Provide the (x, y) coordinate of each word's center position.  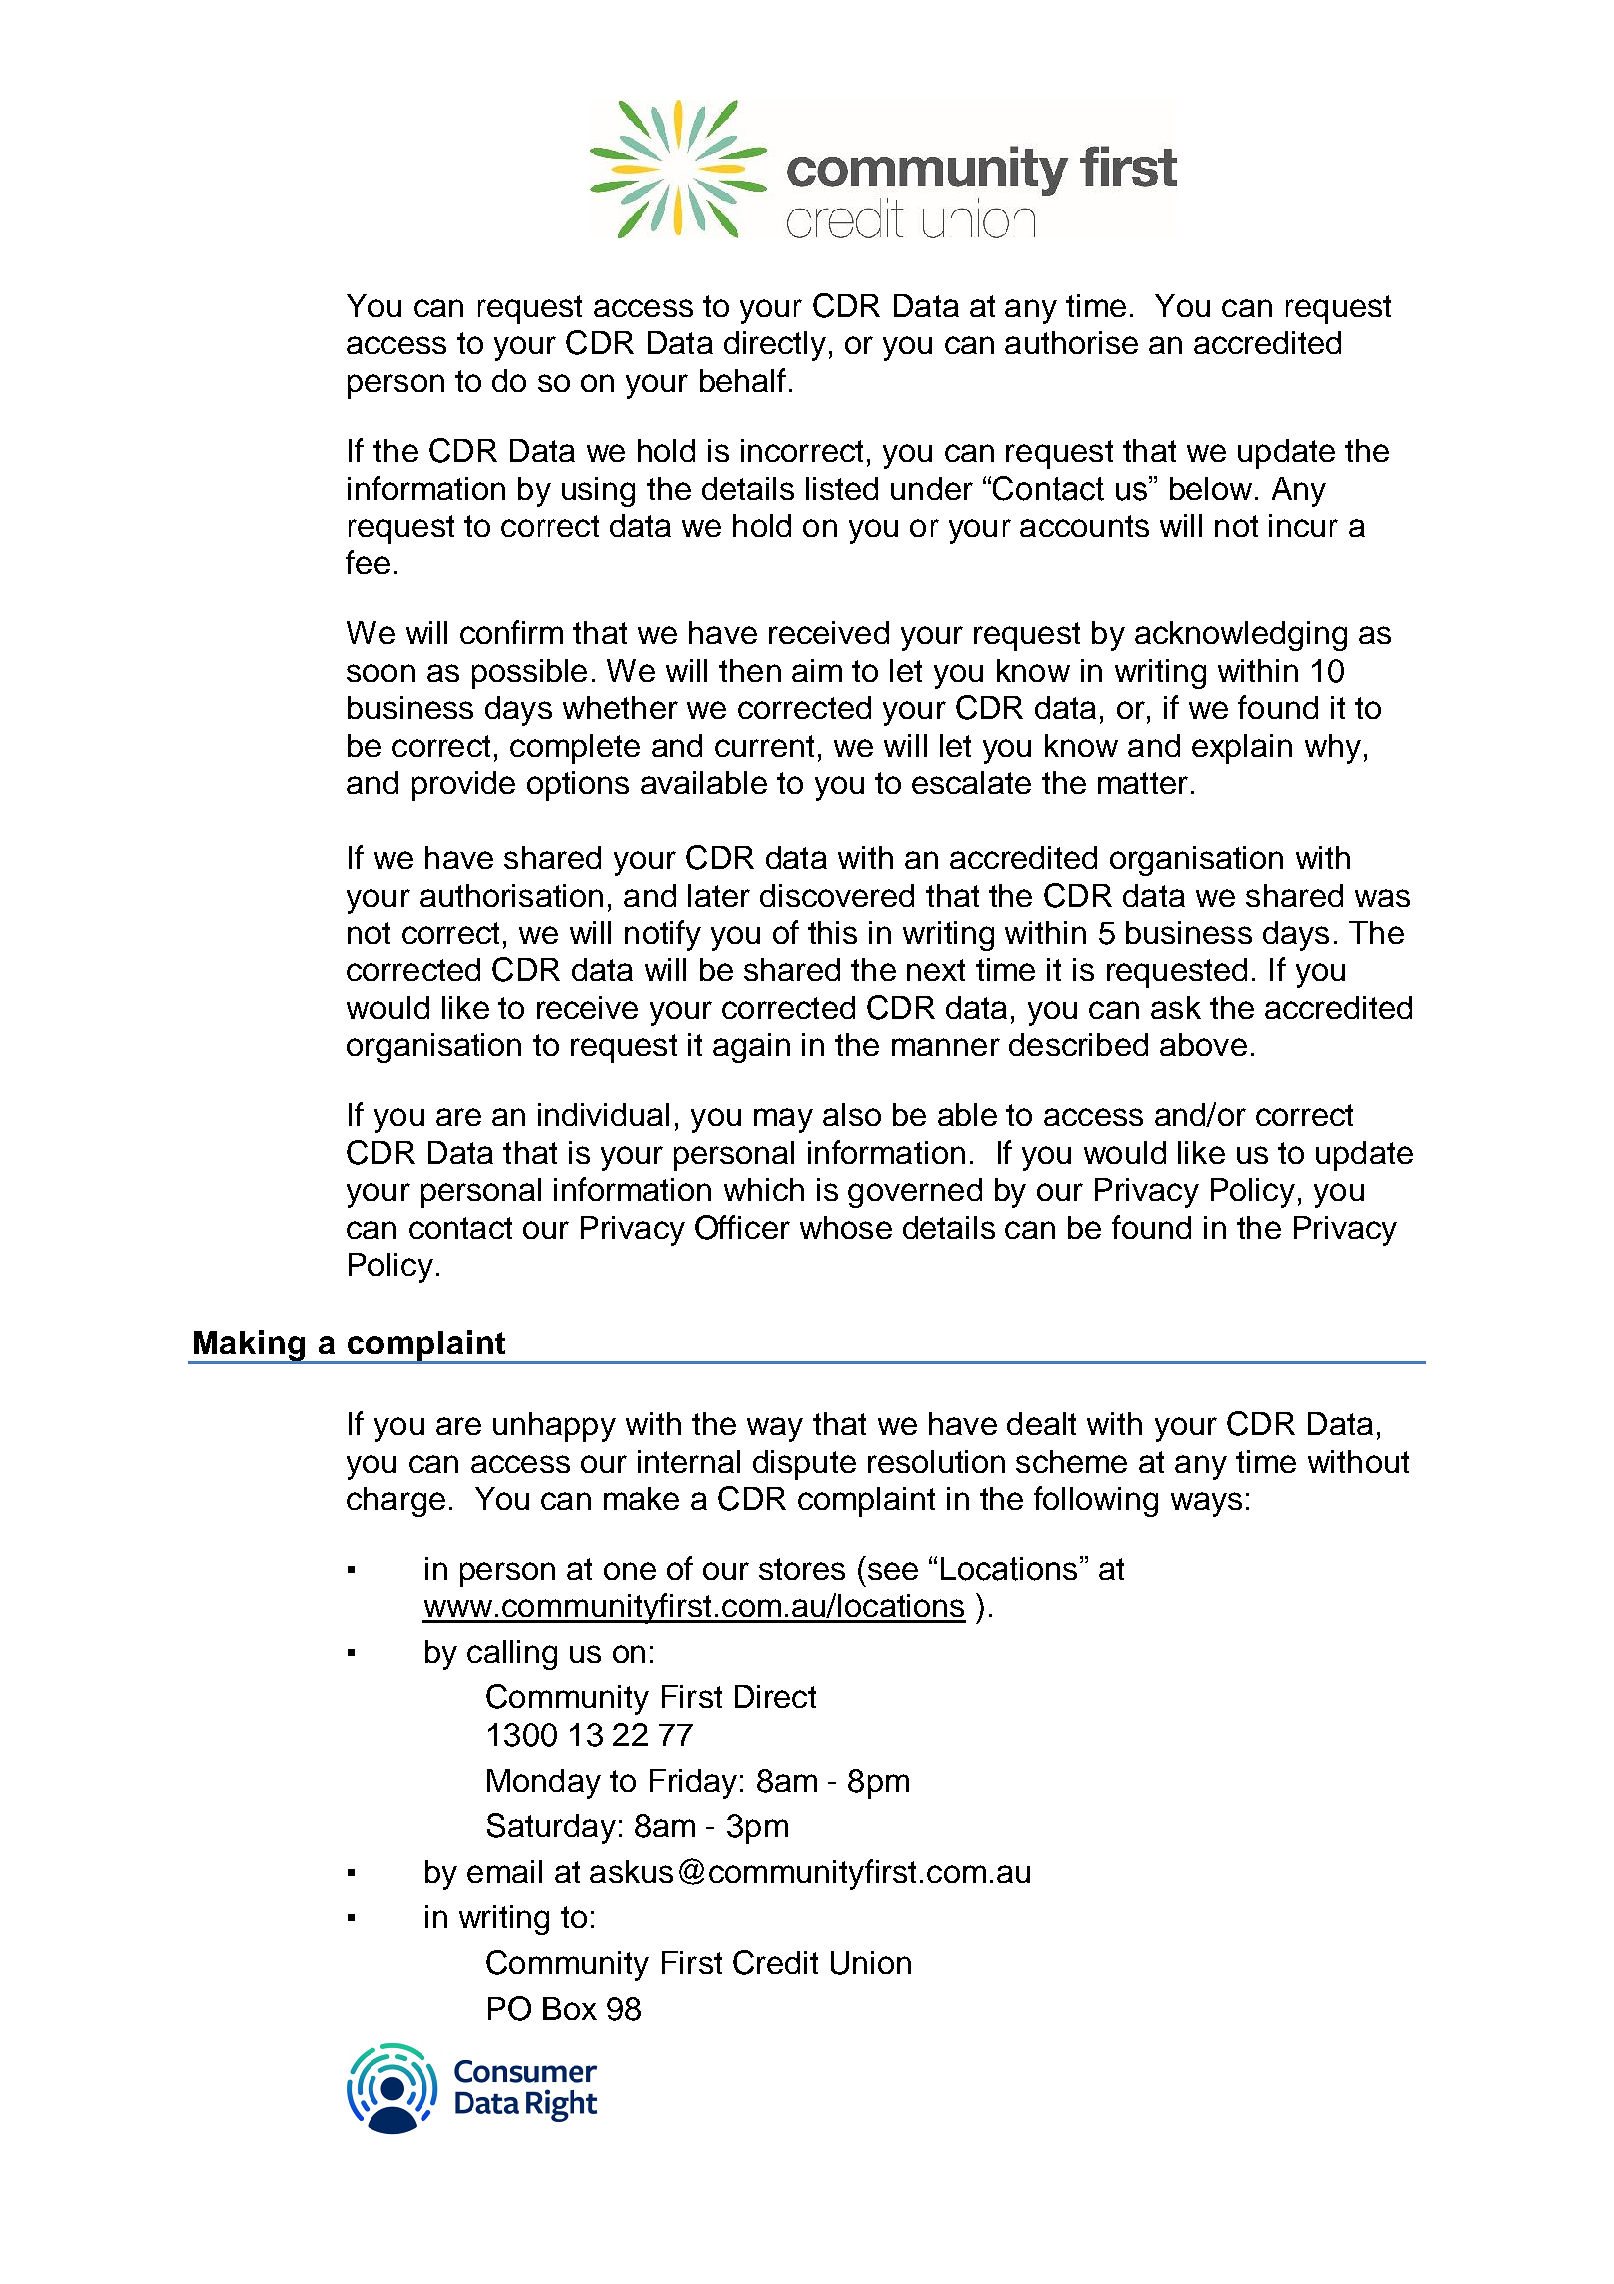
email (504, 1871)
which (764, 1189)
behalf (743, 380)
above (1203, 1044)
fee (368, 562)
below (1211, 488)
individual (603, 1114)
